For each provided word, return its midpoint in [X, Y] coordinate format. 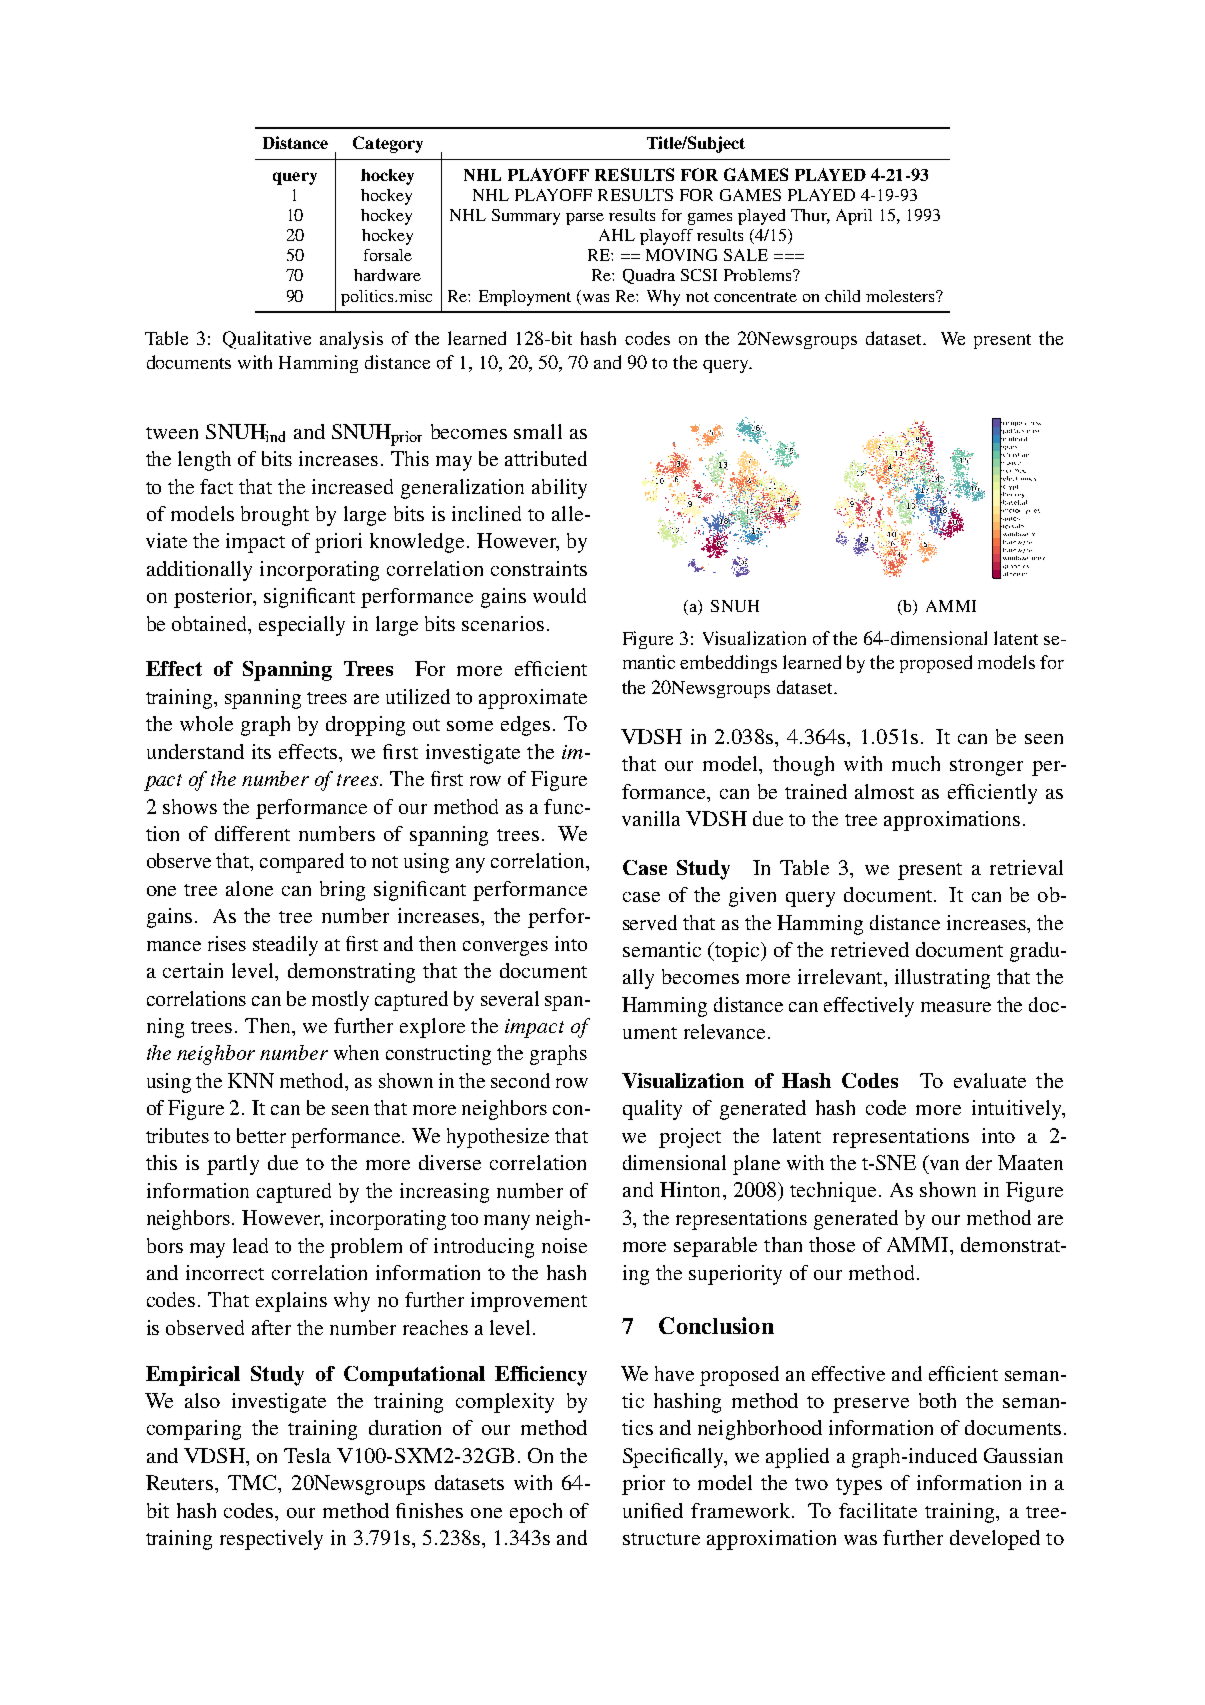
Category [388, 144]
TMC [253, 1482]
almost [884, 791]
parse [585, 219]
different [252, 833]
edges [525, 726]
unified [653, 1510]
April [854, 217]
